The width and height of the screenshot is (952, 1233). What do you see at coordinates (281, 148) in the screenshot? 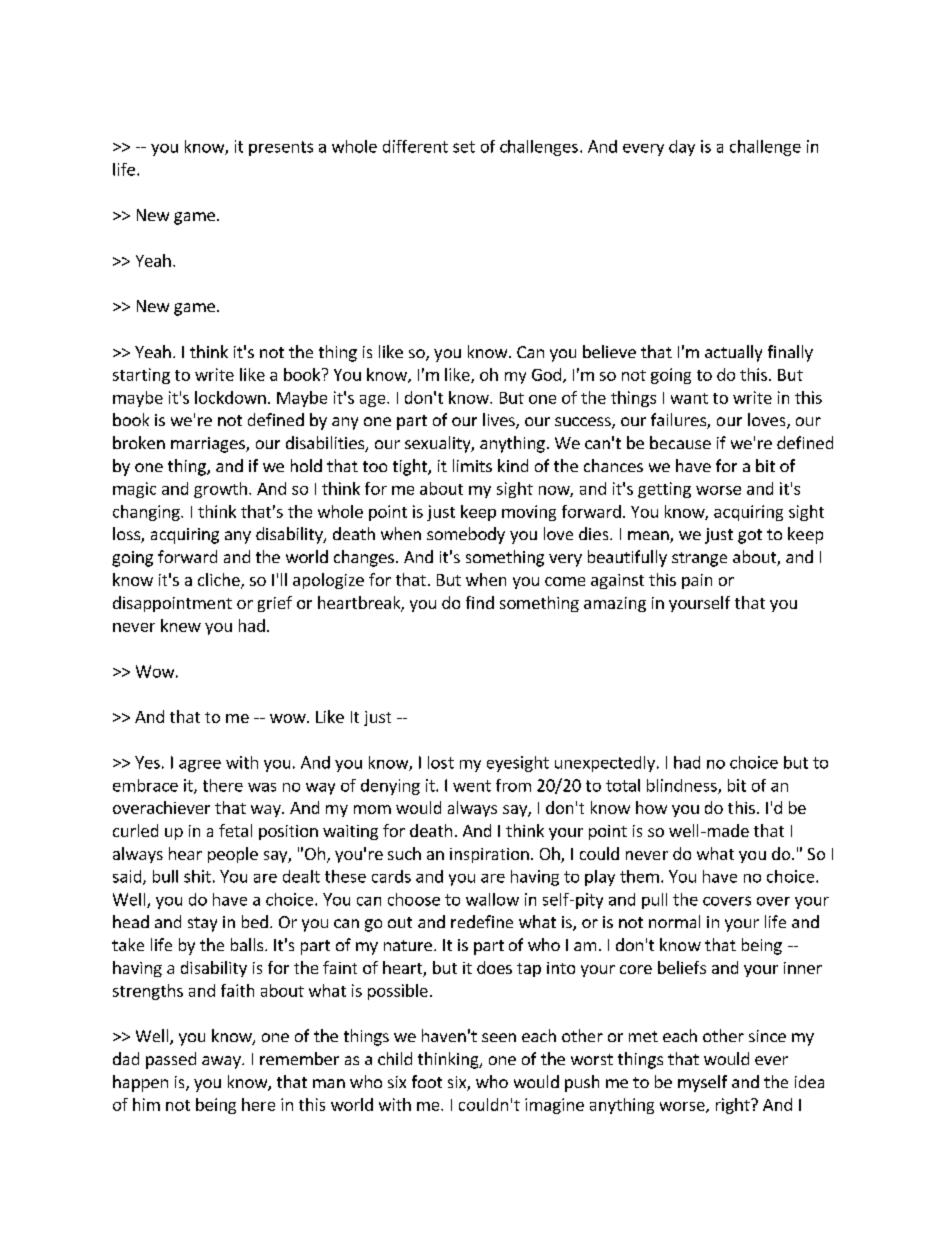
I see `presents` at bounding box center [281, 148].
